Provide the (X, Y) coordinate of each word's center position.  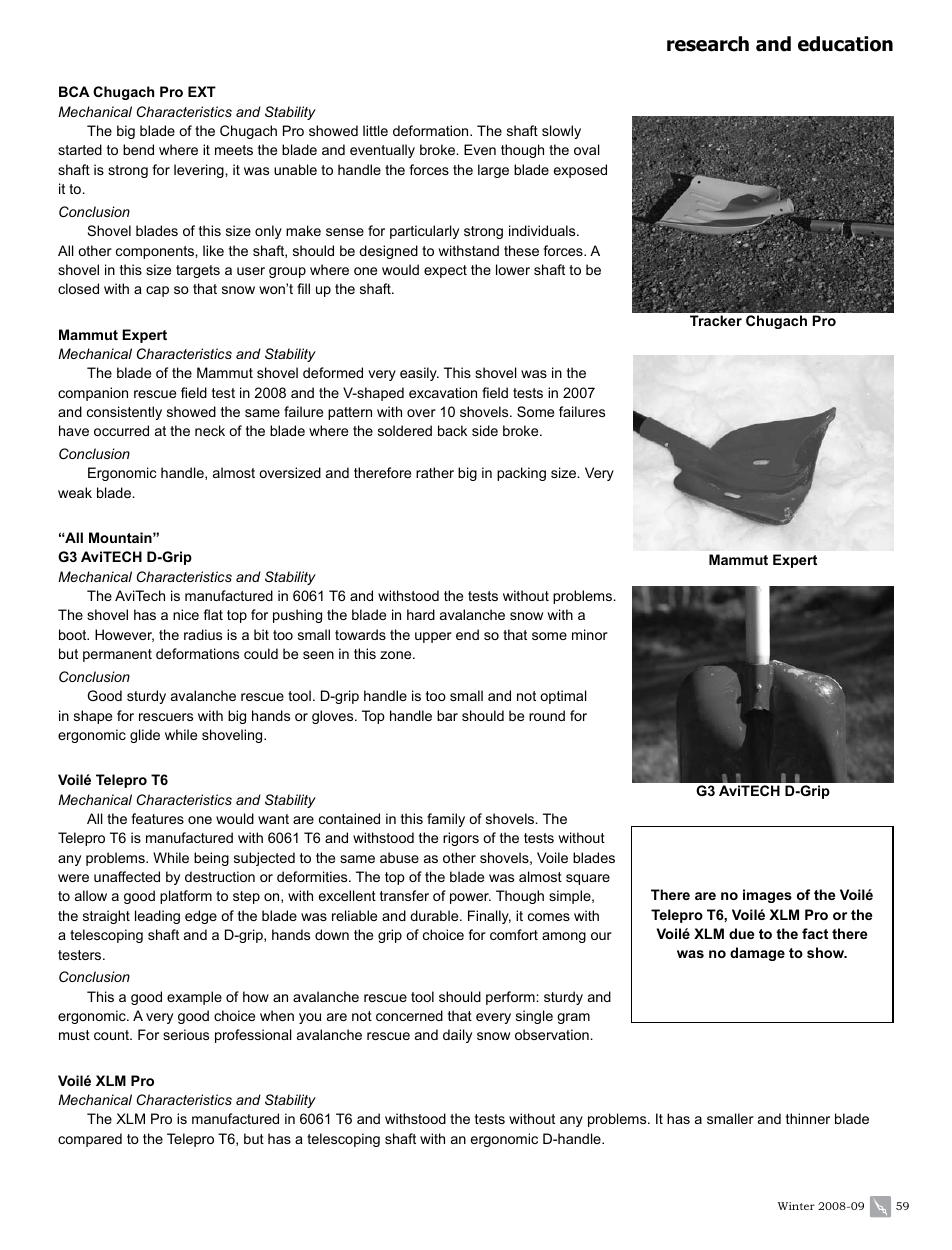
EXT (202, 91)
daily (457, 1036)
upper (433, 637)
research (708, 44)
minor (590, 634)
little (375, 130)
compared (90, 1140)
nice (186, 614)
